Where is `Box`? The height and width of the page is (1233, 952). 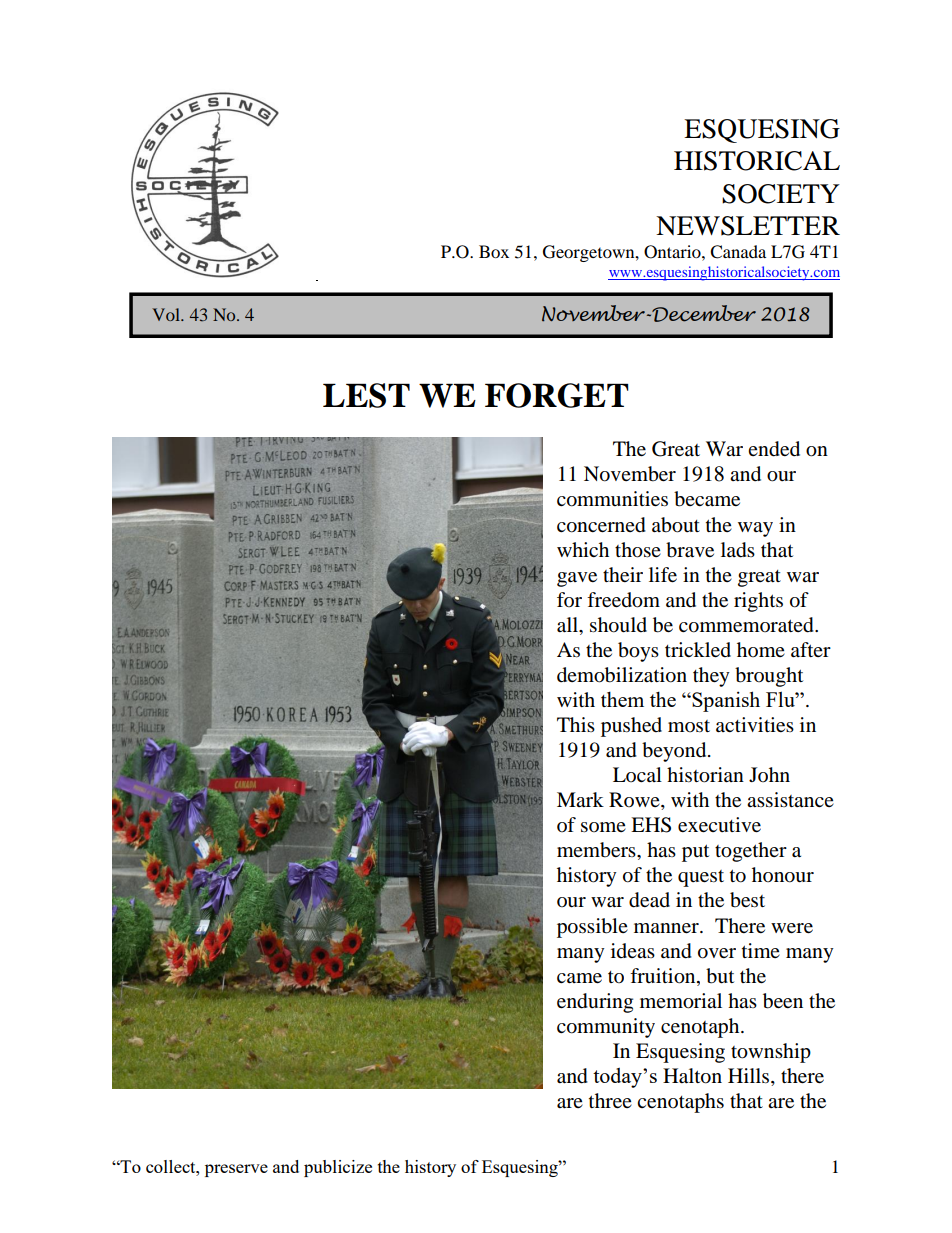 Box is located at coordinates (494, 251).
